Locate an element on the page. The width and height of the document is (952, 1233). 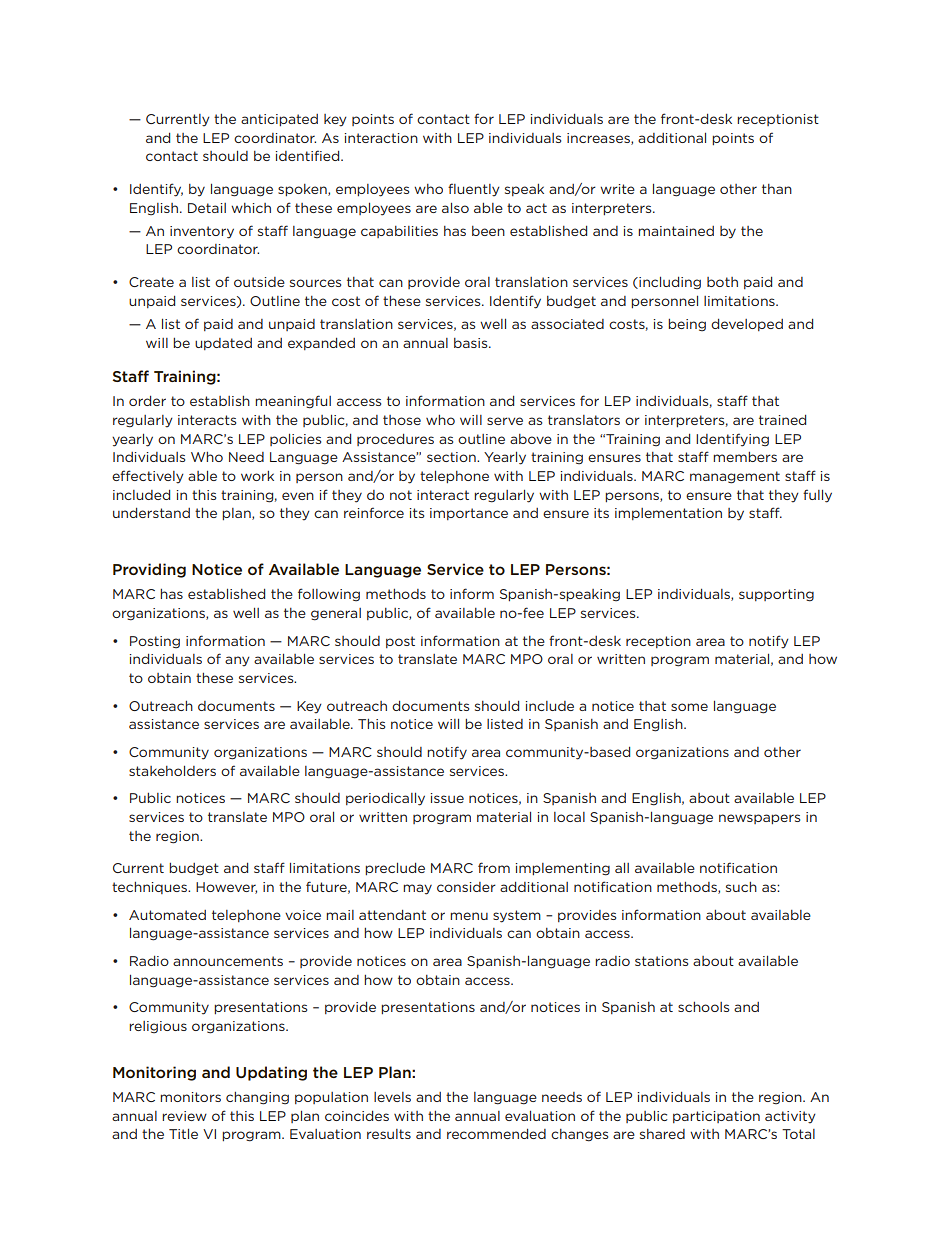
anticipated is located at coordinates (279, 120).
